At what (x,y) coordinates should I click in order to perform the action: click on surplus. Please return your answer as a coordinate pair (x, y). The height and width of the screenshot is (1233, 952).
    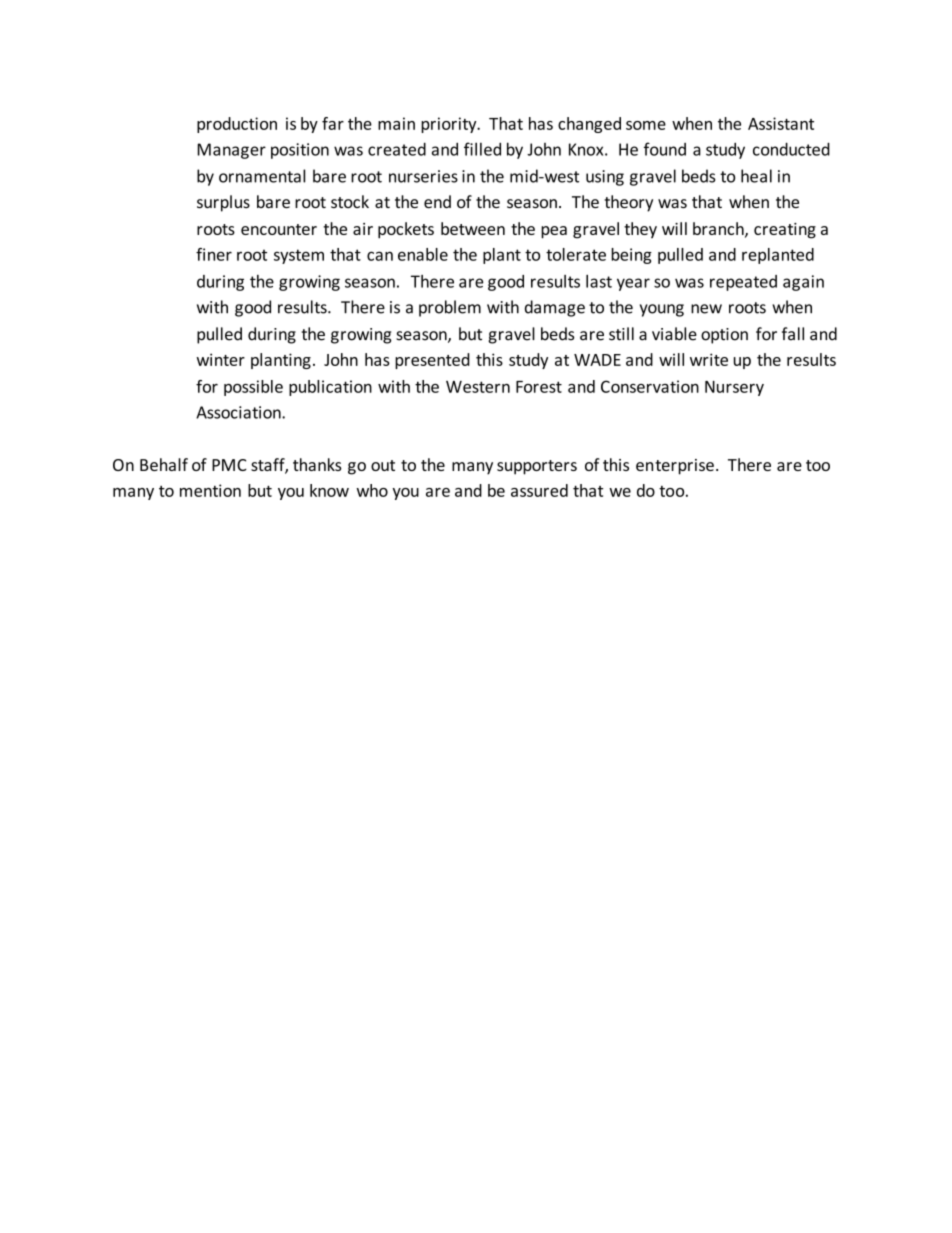
    Looking at the image, I should click on (223, 203).
